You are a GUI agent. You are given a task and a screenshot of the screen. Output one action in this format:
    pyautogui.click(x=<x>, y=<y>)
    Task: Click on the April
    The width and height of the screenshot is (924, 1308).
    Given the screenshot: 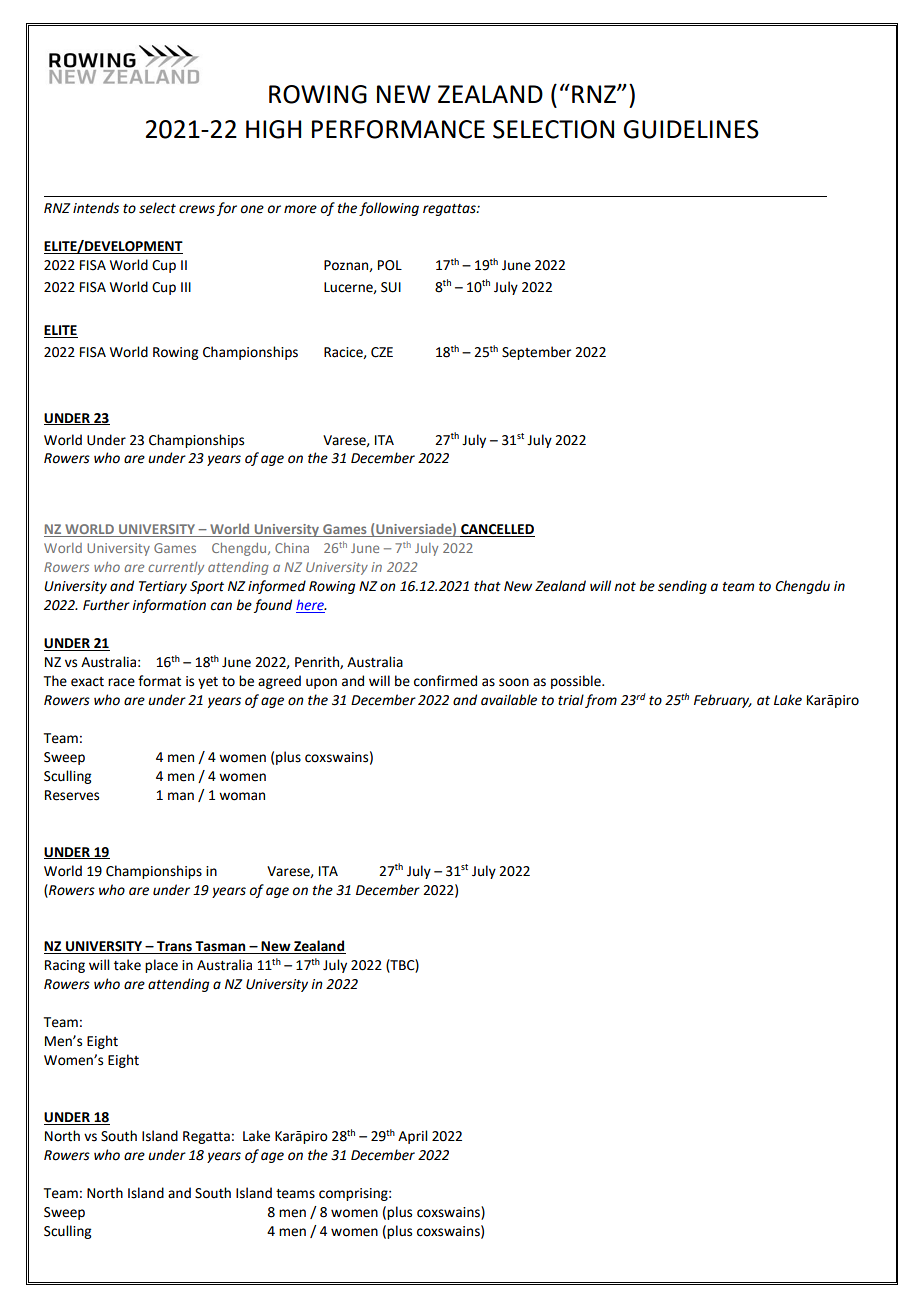 What is the action you would take?
    pyautogui.click(x=412, y=1137)
